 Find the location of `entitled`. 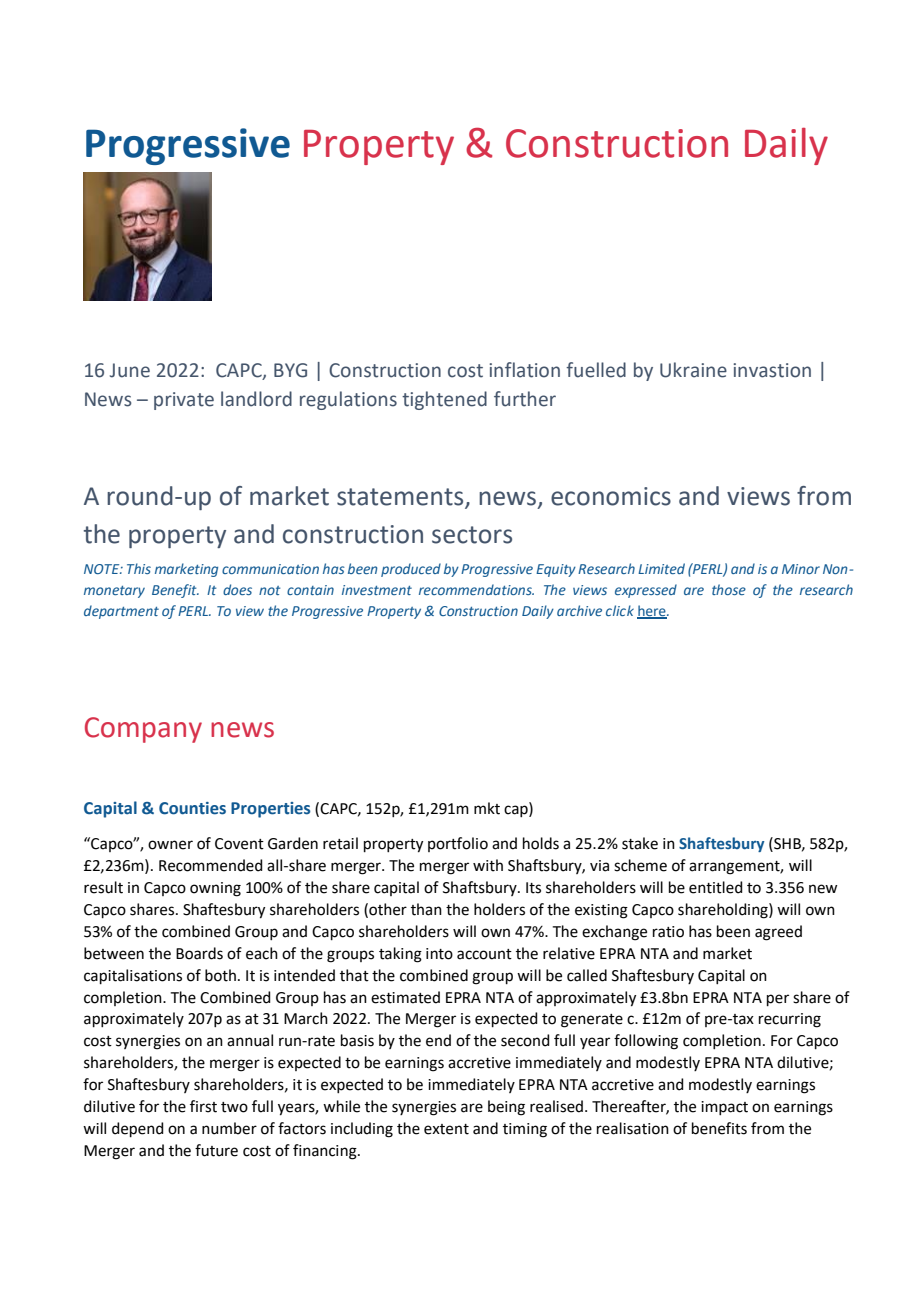

entitled is located at coordinates (716, 887).
